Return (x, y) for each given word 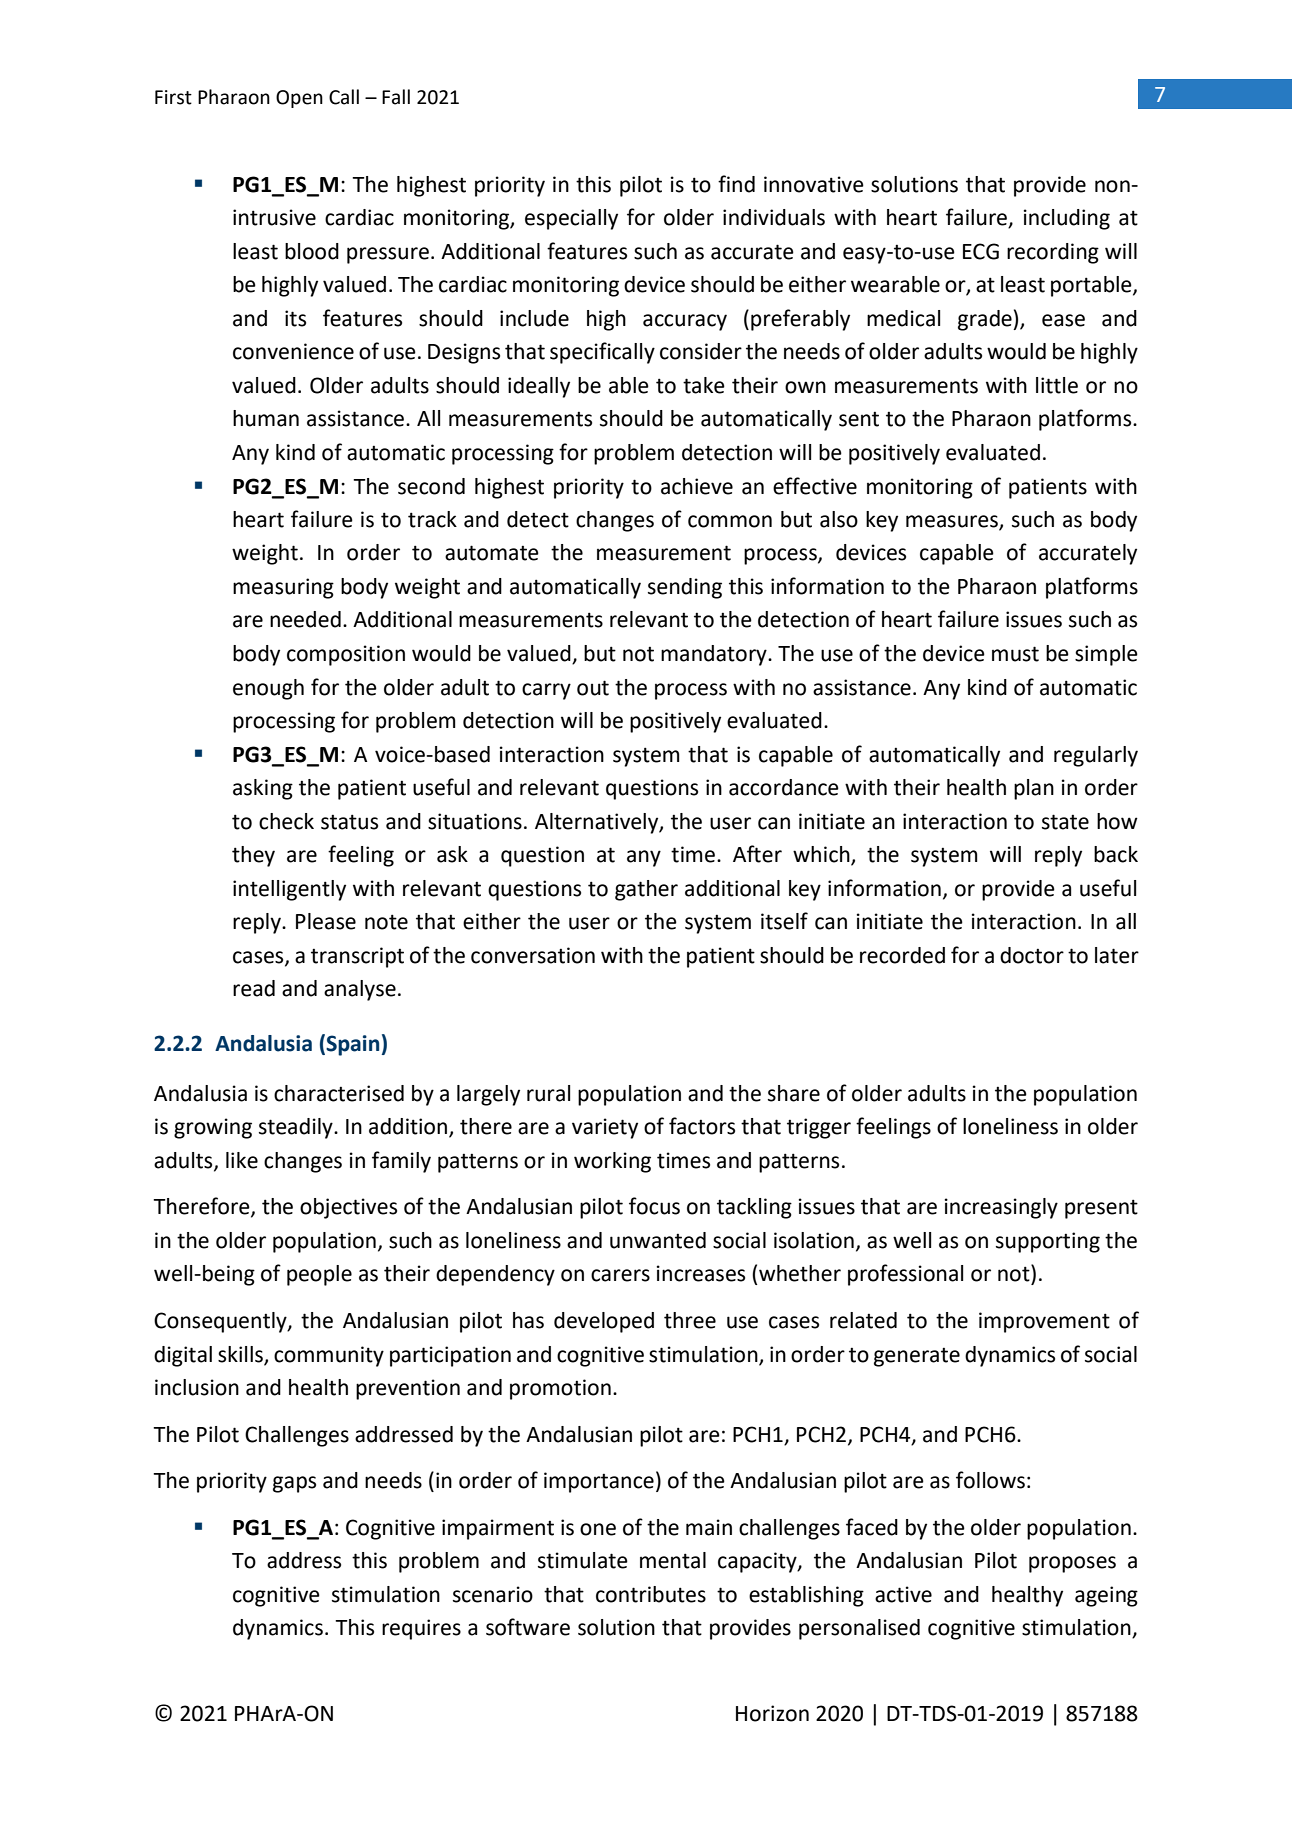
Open (299, 99)
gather (646, 890)
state (1065, 822)
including (1067, 219)
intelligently (289, 890)
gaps (294, 1484)
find (736, 184)
